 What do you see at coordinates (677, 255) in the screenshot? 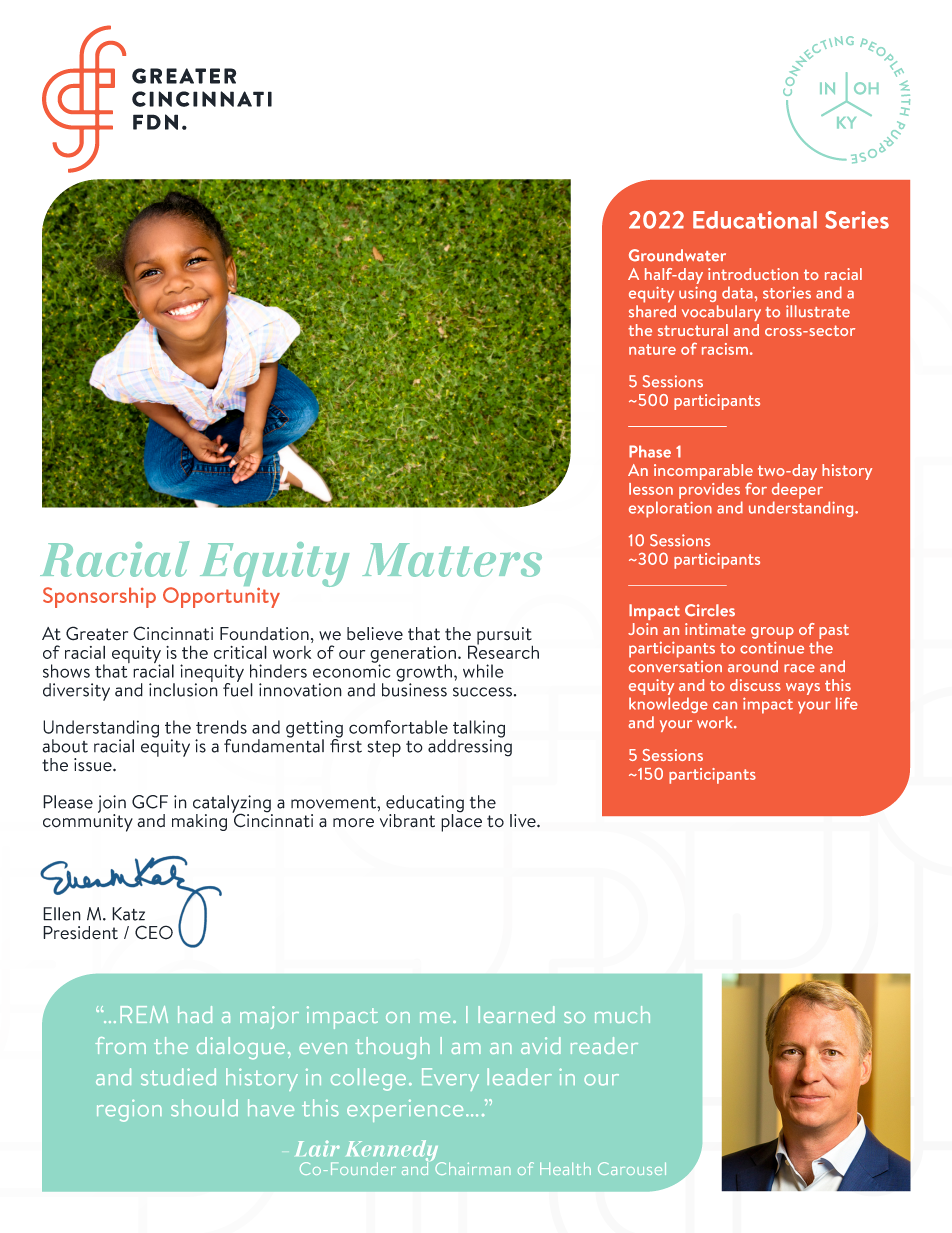
I see `Groundwater` at bounding box center [677, 255].
